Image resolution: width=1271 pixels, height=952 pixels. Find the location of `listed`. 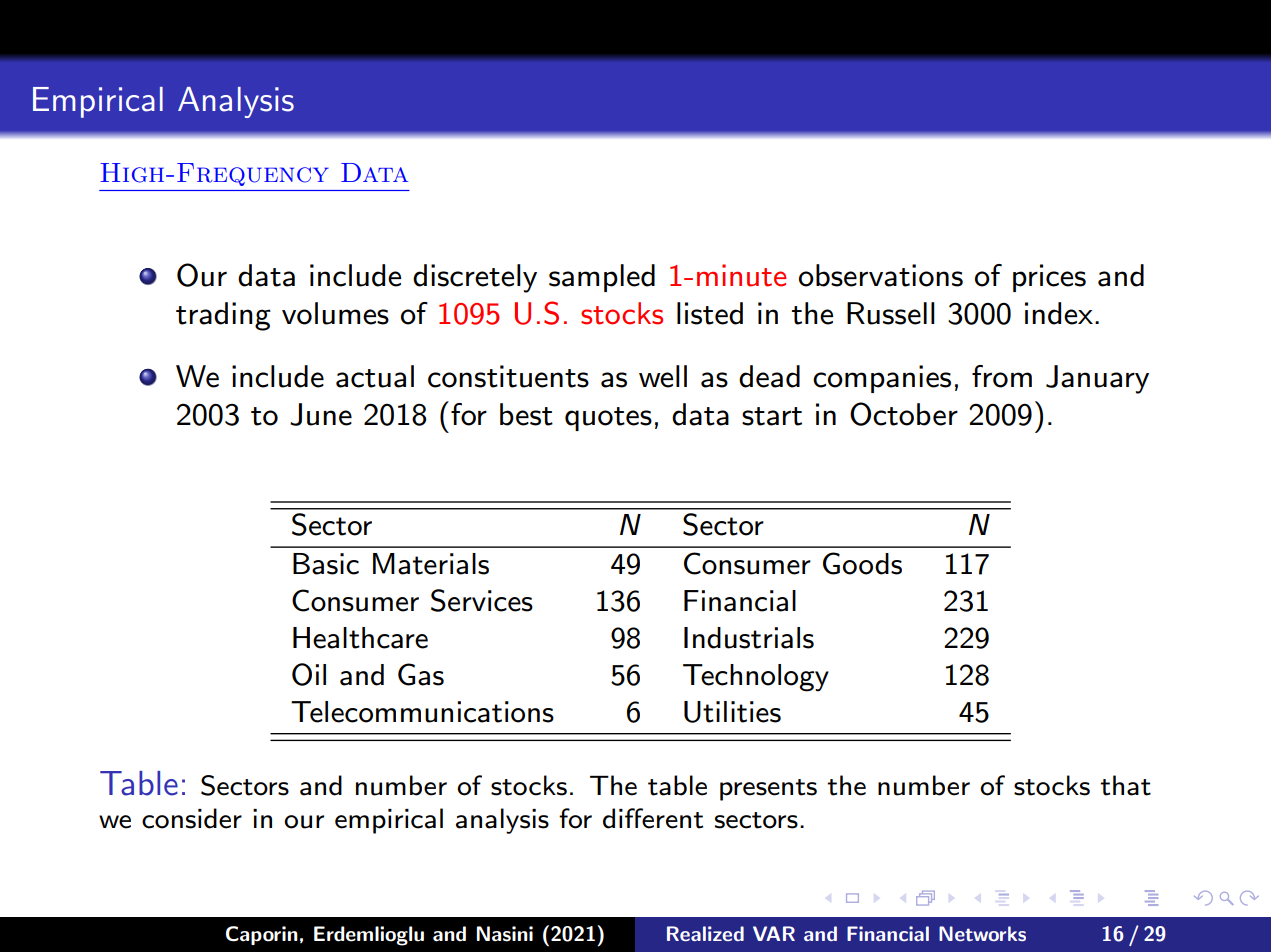

listed is located at coordinates (710, 313).
